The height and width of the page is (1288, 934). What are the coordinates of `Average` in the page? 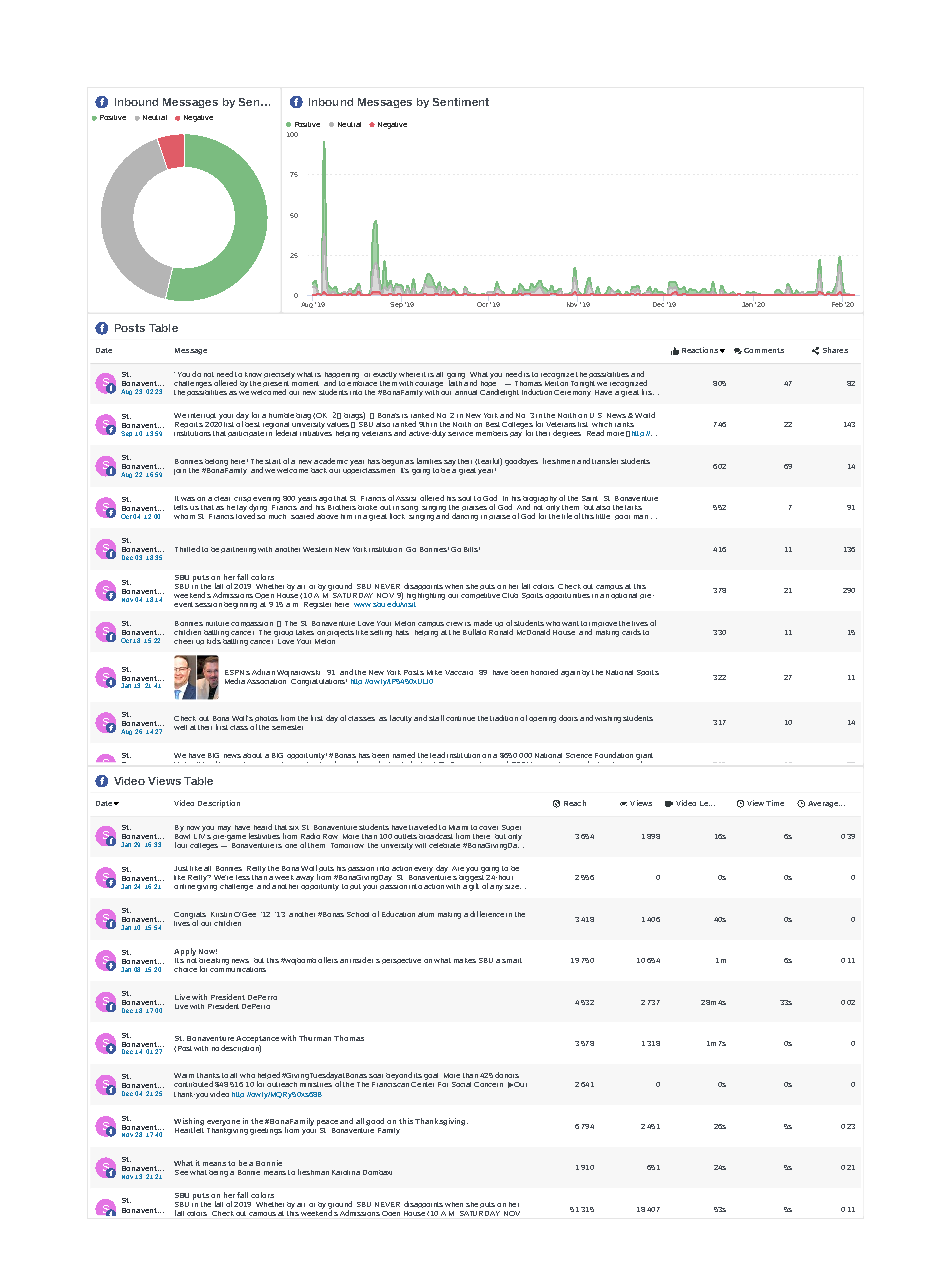 It's located at (824, 804).
